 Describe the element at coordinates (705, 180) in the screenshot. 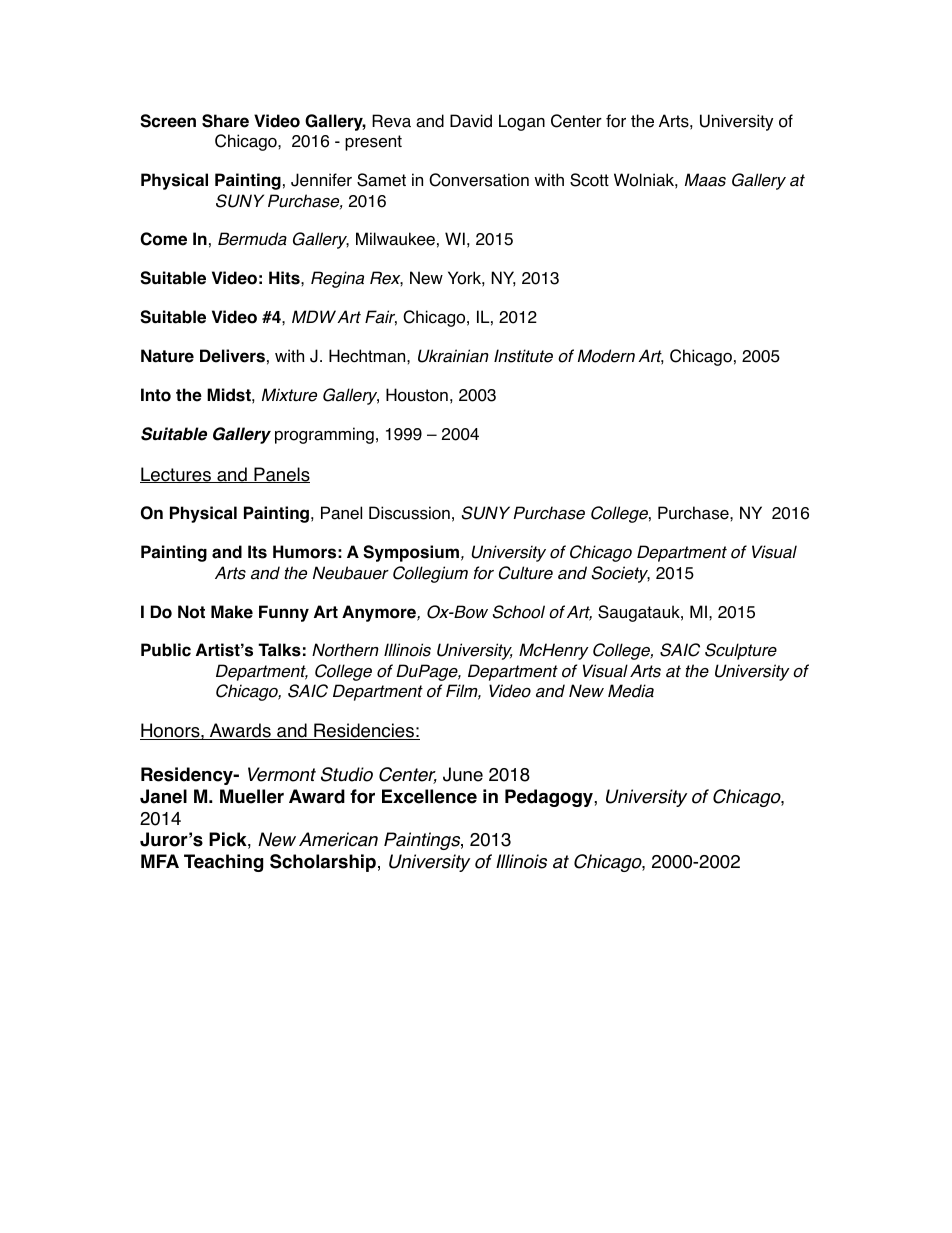

I see `Maas` at that location.
